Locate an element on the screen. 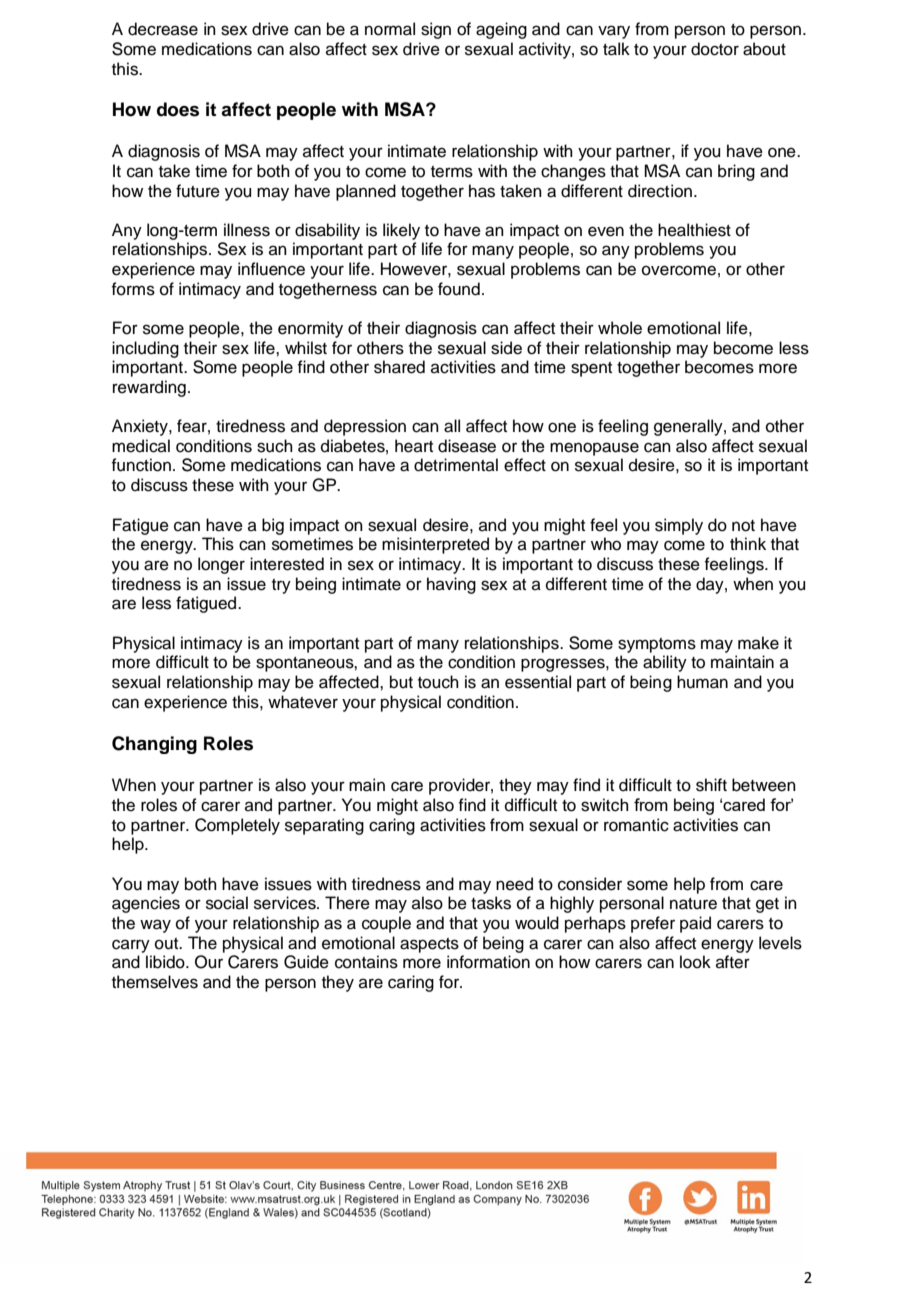 Image resolution: width=924 pixels, height=1308 pixels. sign is located at coordinates (436, 30).
